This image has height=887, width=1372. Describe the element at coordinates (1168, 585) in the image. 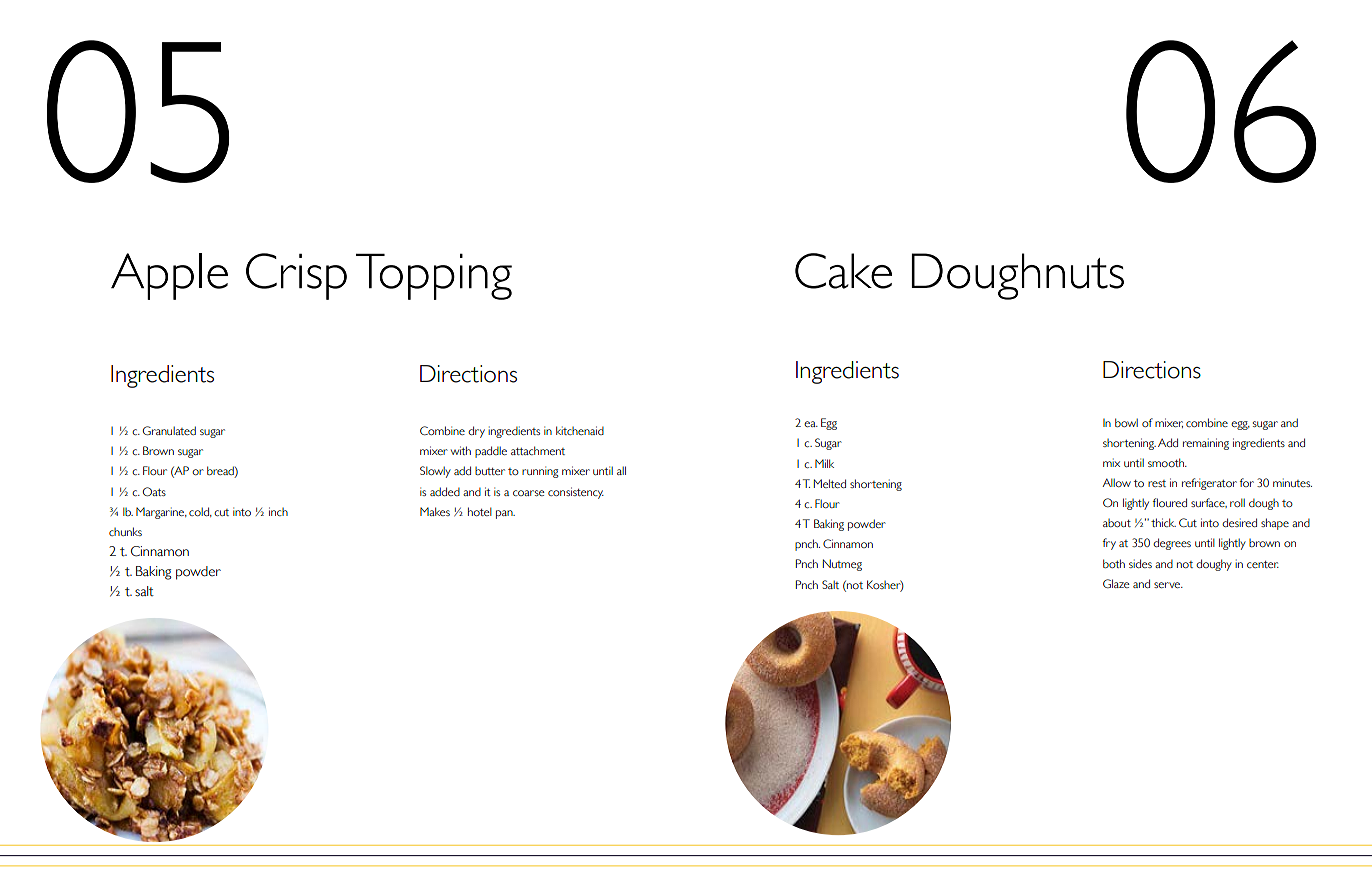

I see `serve` at that location.
